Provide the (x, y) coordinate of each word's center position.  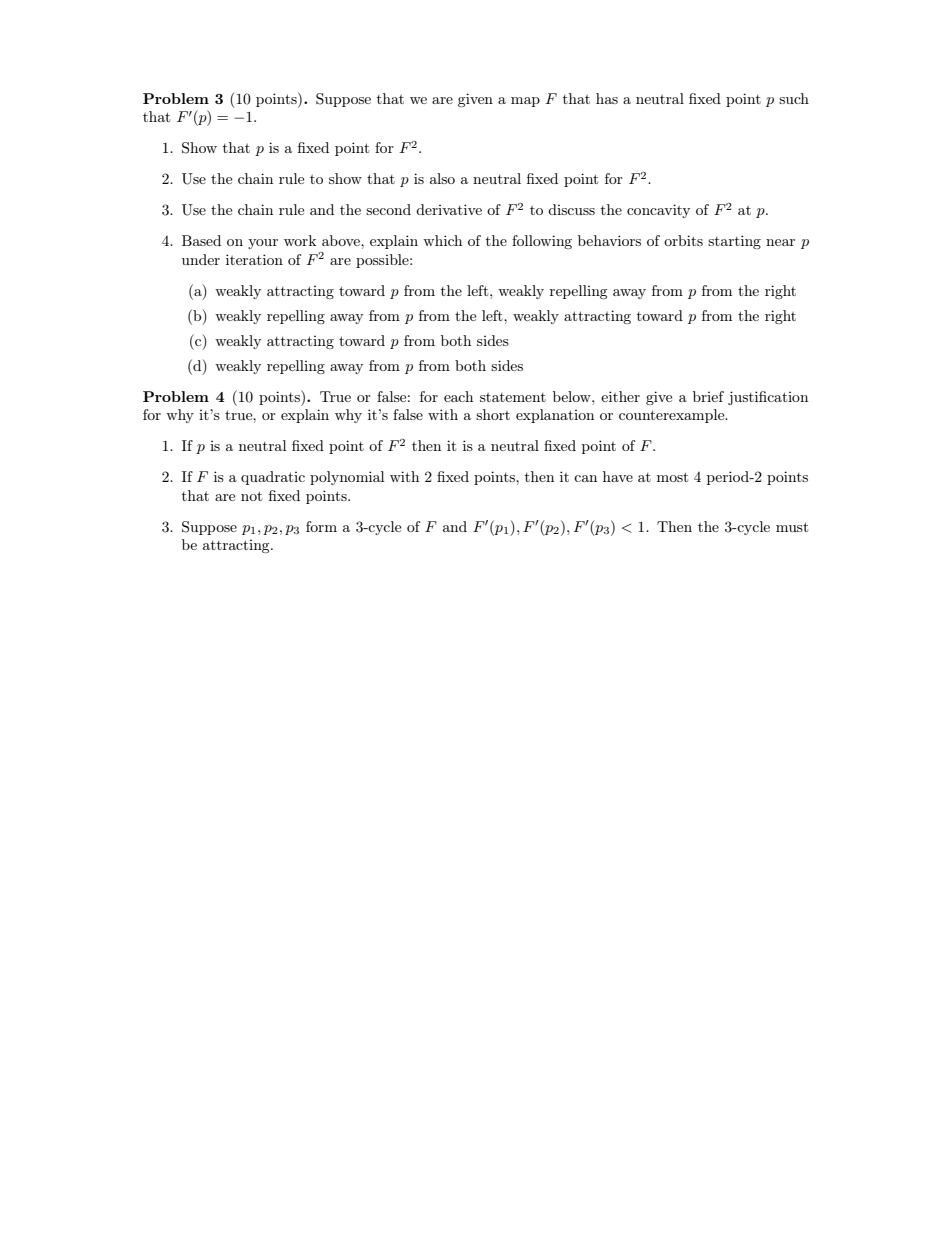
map (525, 102)
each (458, 396)
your (263, 244)
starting (734, 242)
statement (513, 397)
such (794, 98)
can (585, 478)
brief (708, 396)
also (442, 178)
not (251, 496)
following (542, 242)
